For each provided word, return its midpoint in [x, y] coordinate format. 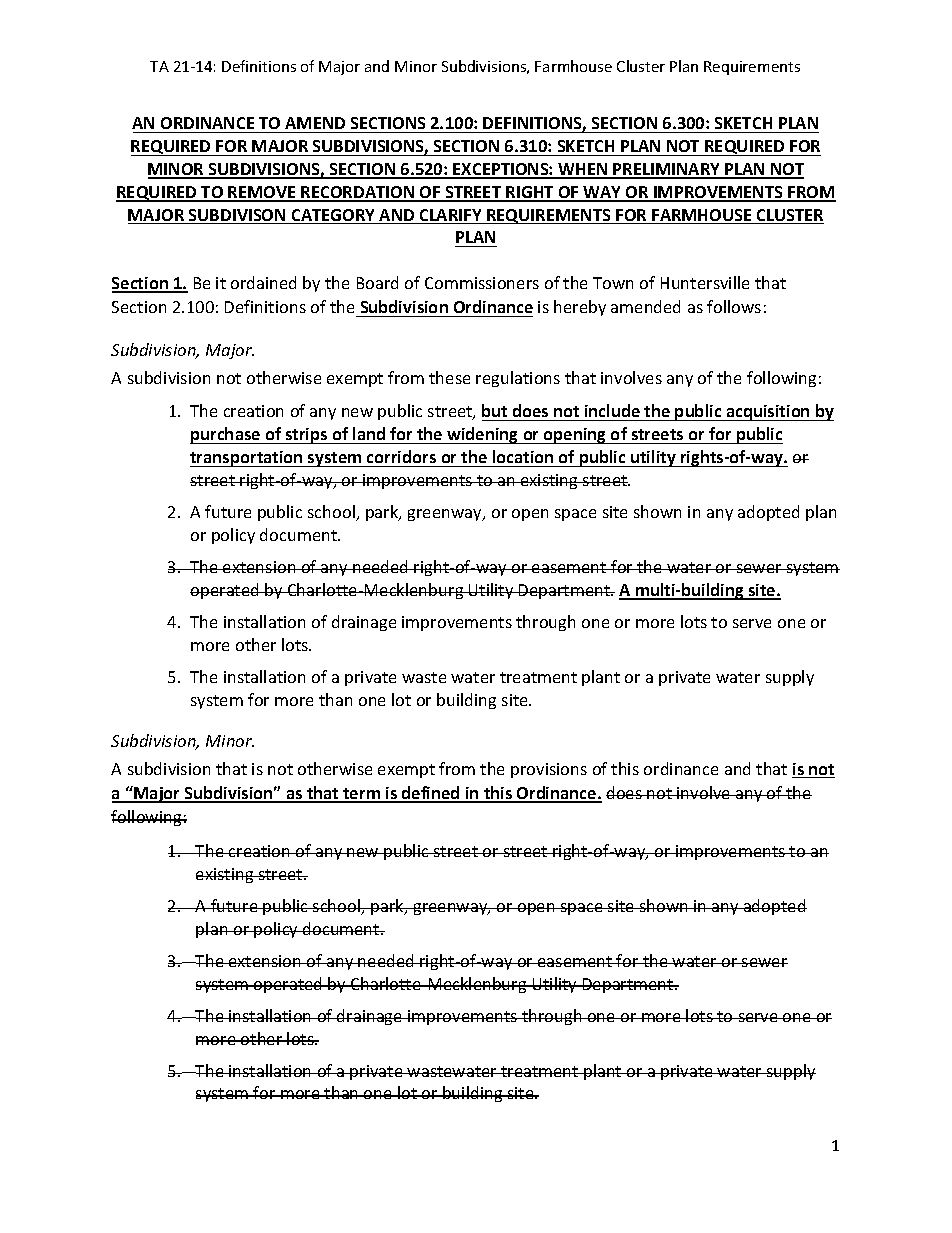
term [362, 795]
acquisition [768, 413]
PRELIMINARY [667, 170]
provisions [549, 770]
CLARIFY [451, 216]
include [612, 412]
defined [431, 794]
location [523, 456]
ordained [263, 282]
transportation [247, 459]
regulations [518, 379]
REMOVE [262, 193]
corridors [401, 456]
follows [734, 306]
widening [483, 435]
